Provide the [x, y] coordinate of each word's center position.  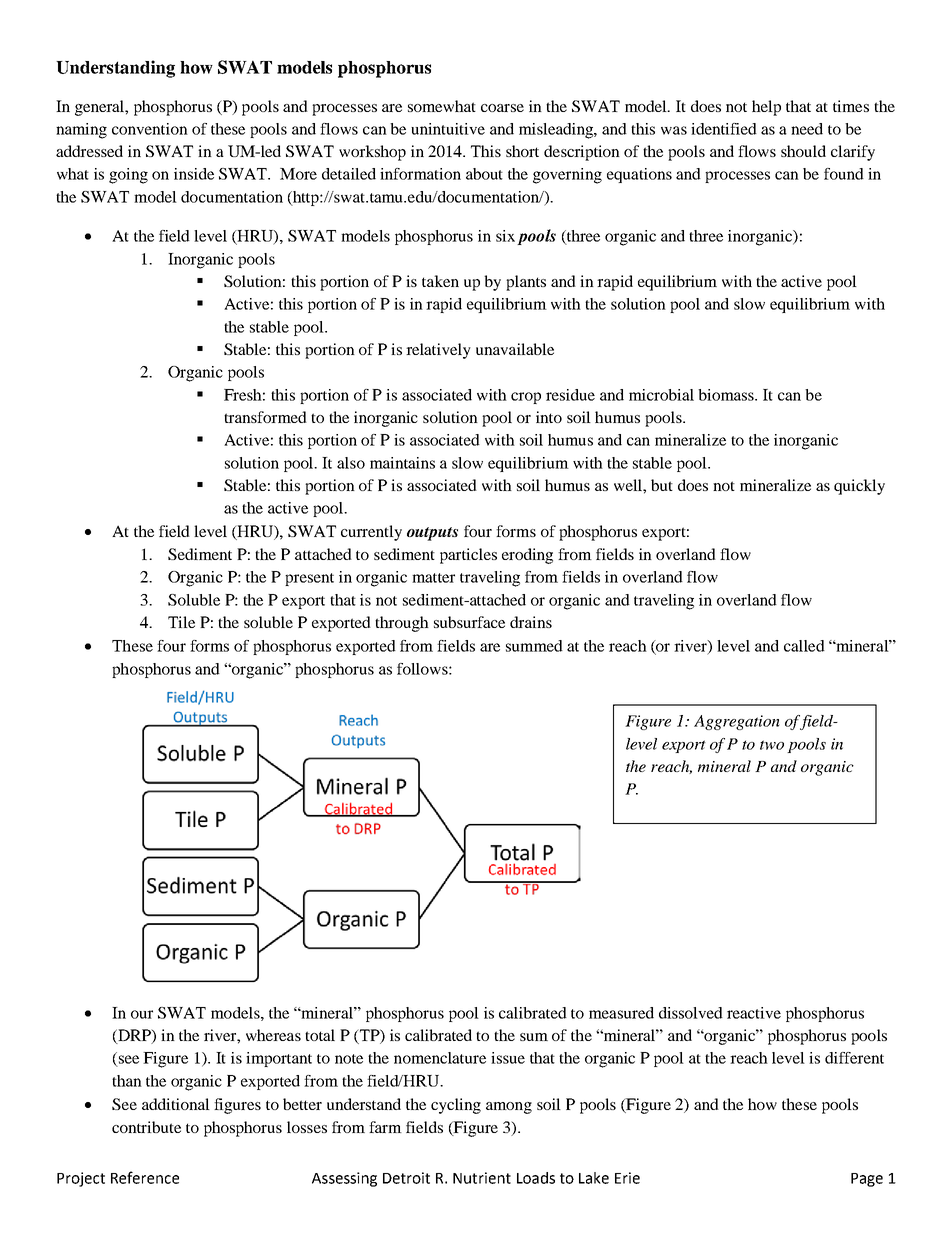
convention [150, 129]
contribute [146, 1127]
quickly [859, 487]
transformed [265, 417]
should [803, 151]
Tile [181, 622]
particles [468, 556]
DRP [134, 1036]
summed [534, 646]
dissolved [691, 1013]
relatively [438, 351]
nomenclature [440, 1058]
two [772, 745]
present [309, 579]
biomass [727, 395]
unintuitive [448, 129]
